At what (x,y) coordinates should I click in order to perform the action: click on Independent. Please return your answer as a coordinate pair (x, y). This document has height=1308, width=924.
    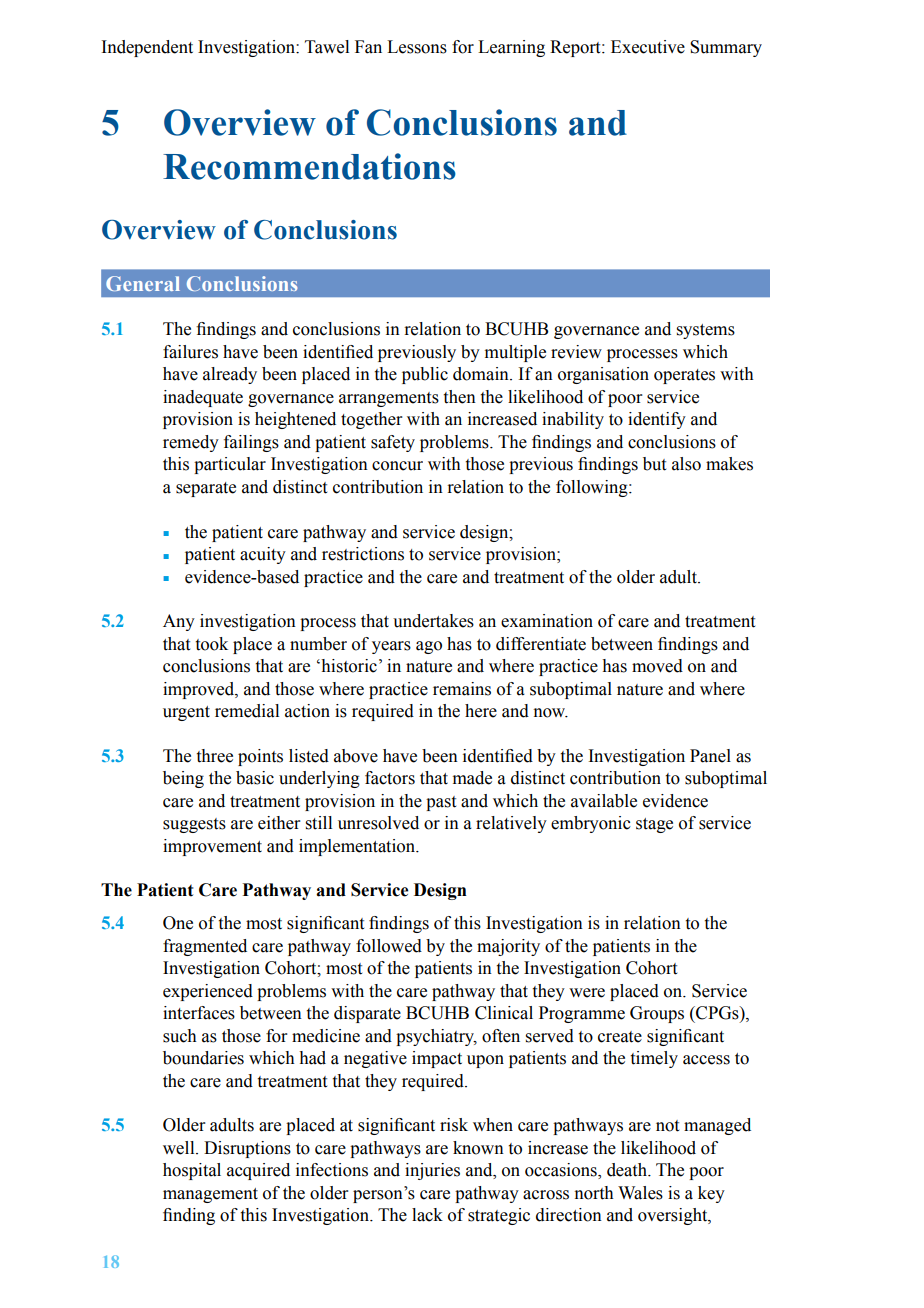
    Looking at the image, I should click on (147, 48).
